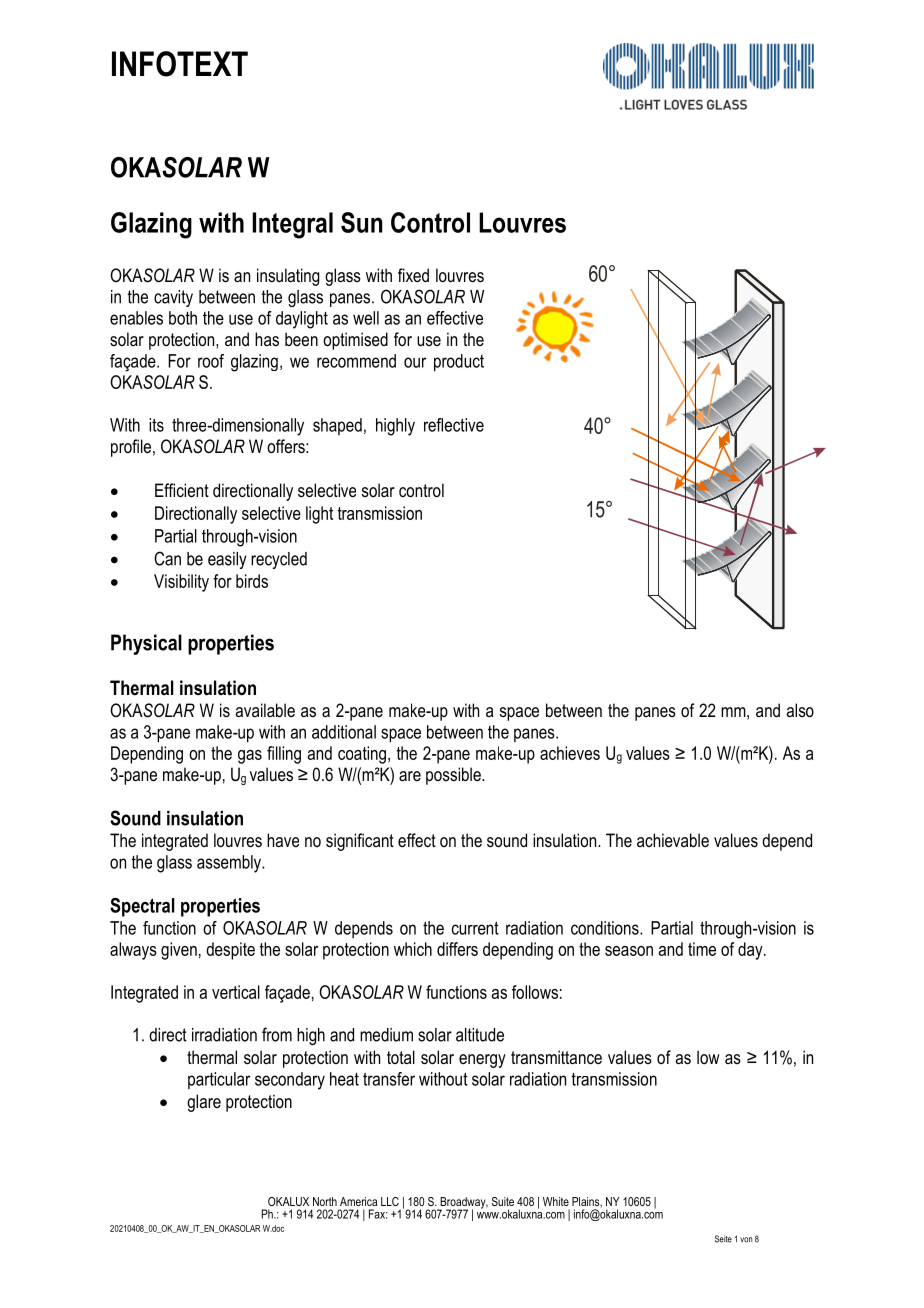 Image resolution: width=924 pixels, height=1308 pixels. I want to click on fixed, so click(413, 275).
